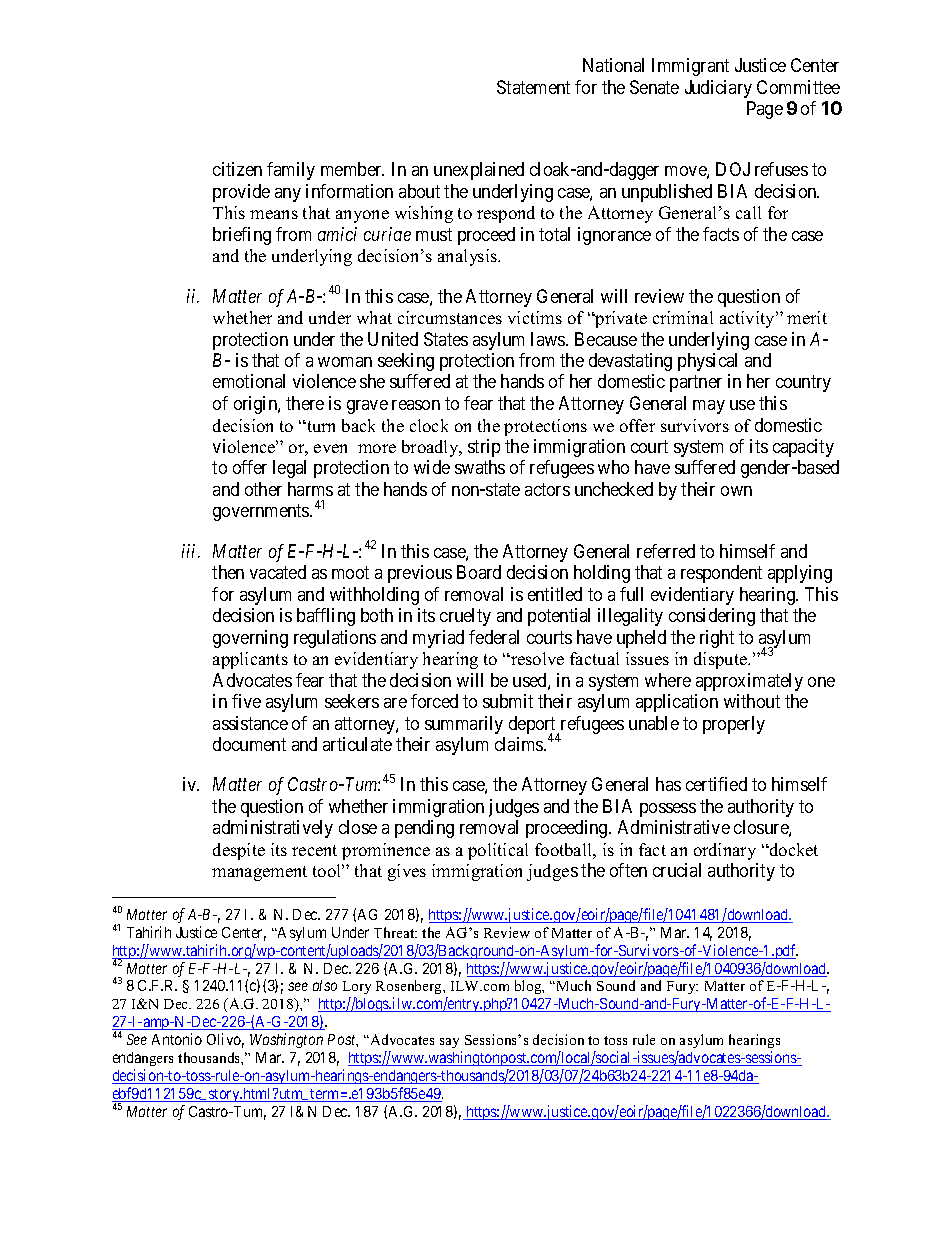 The image size is (952, 1233). I want to click on unexplained, so click(479, 171).
